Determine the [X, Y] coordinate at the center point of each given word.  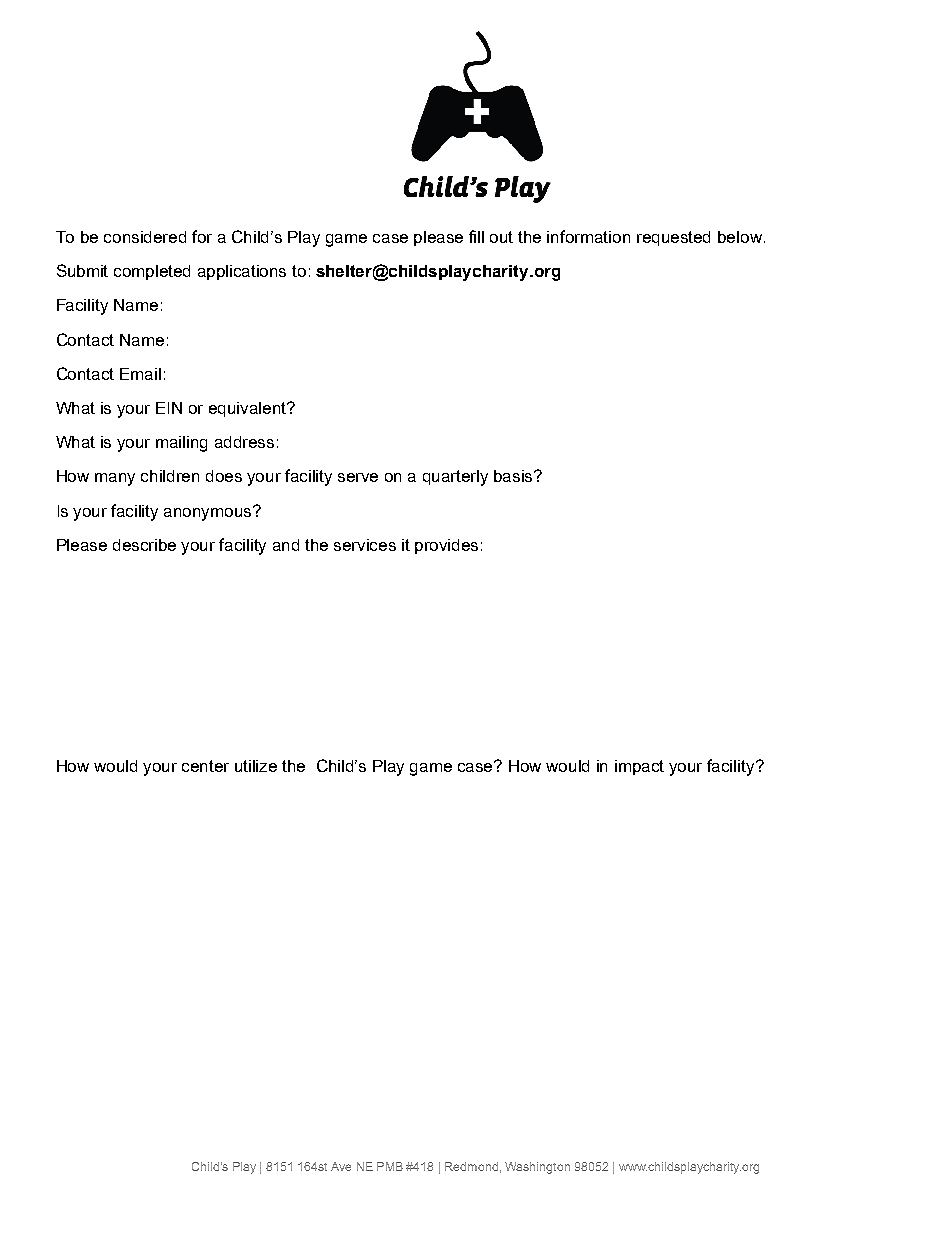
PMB [390, 1166]
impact [639, 767]
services [365, 545]
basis [515, 476]
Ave [341, 1166]
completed [152, 272]
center [205, 766]
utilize [256, 766]
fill [476, 236]
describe [144, 545]
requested [673, 238]
